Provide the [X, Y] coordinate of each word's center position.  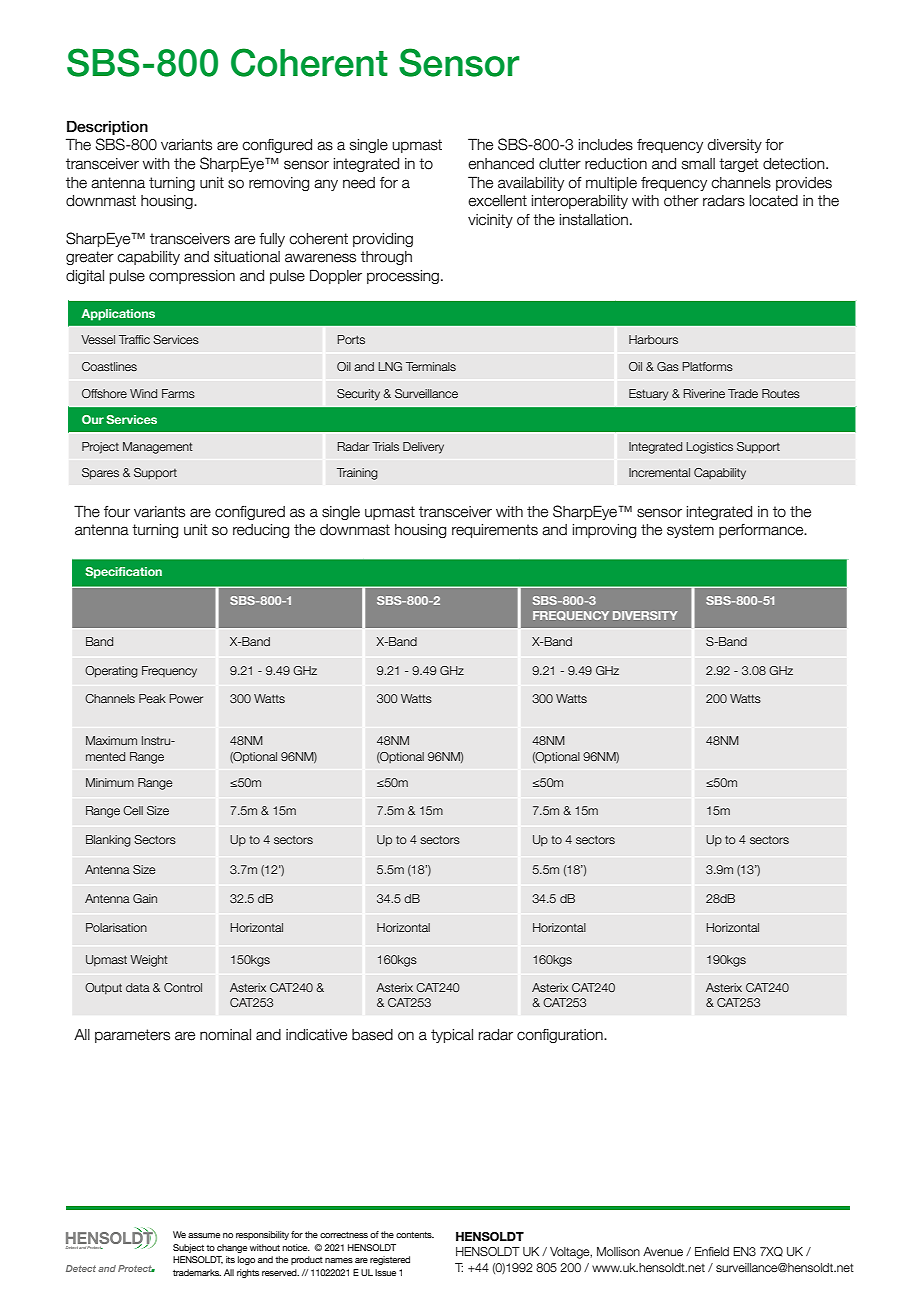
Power [186, 698]
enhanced [501, 164]
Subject [188, 1248]
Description [107, 127]
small [698, 164]
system [690, 531]
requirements [495, 531]
